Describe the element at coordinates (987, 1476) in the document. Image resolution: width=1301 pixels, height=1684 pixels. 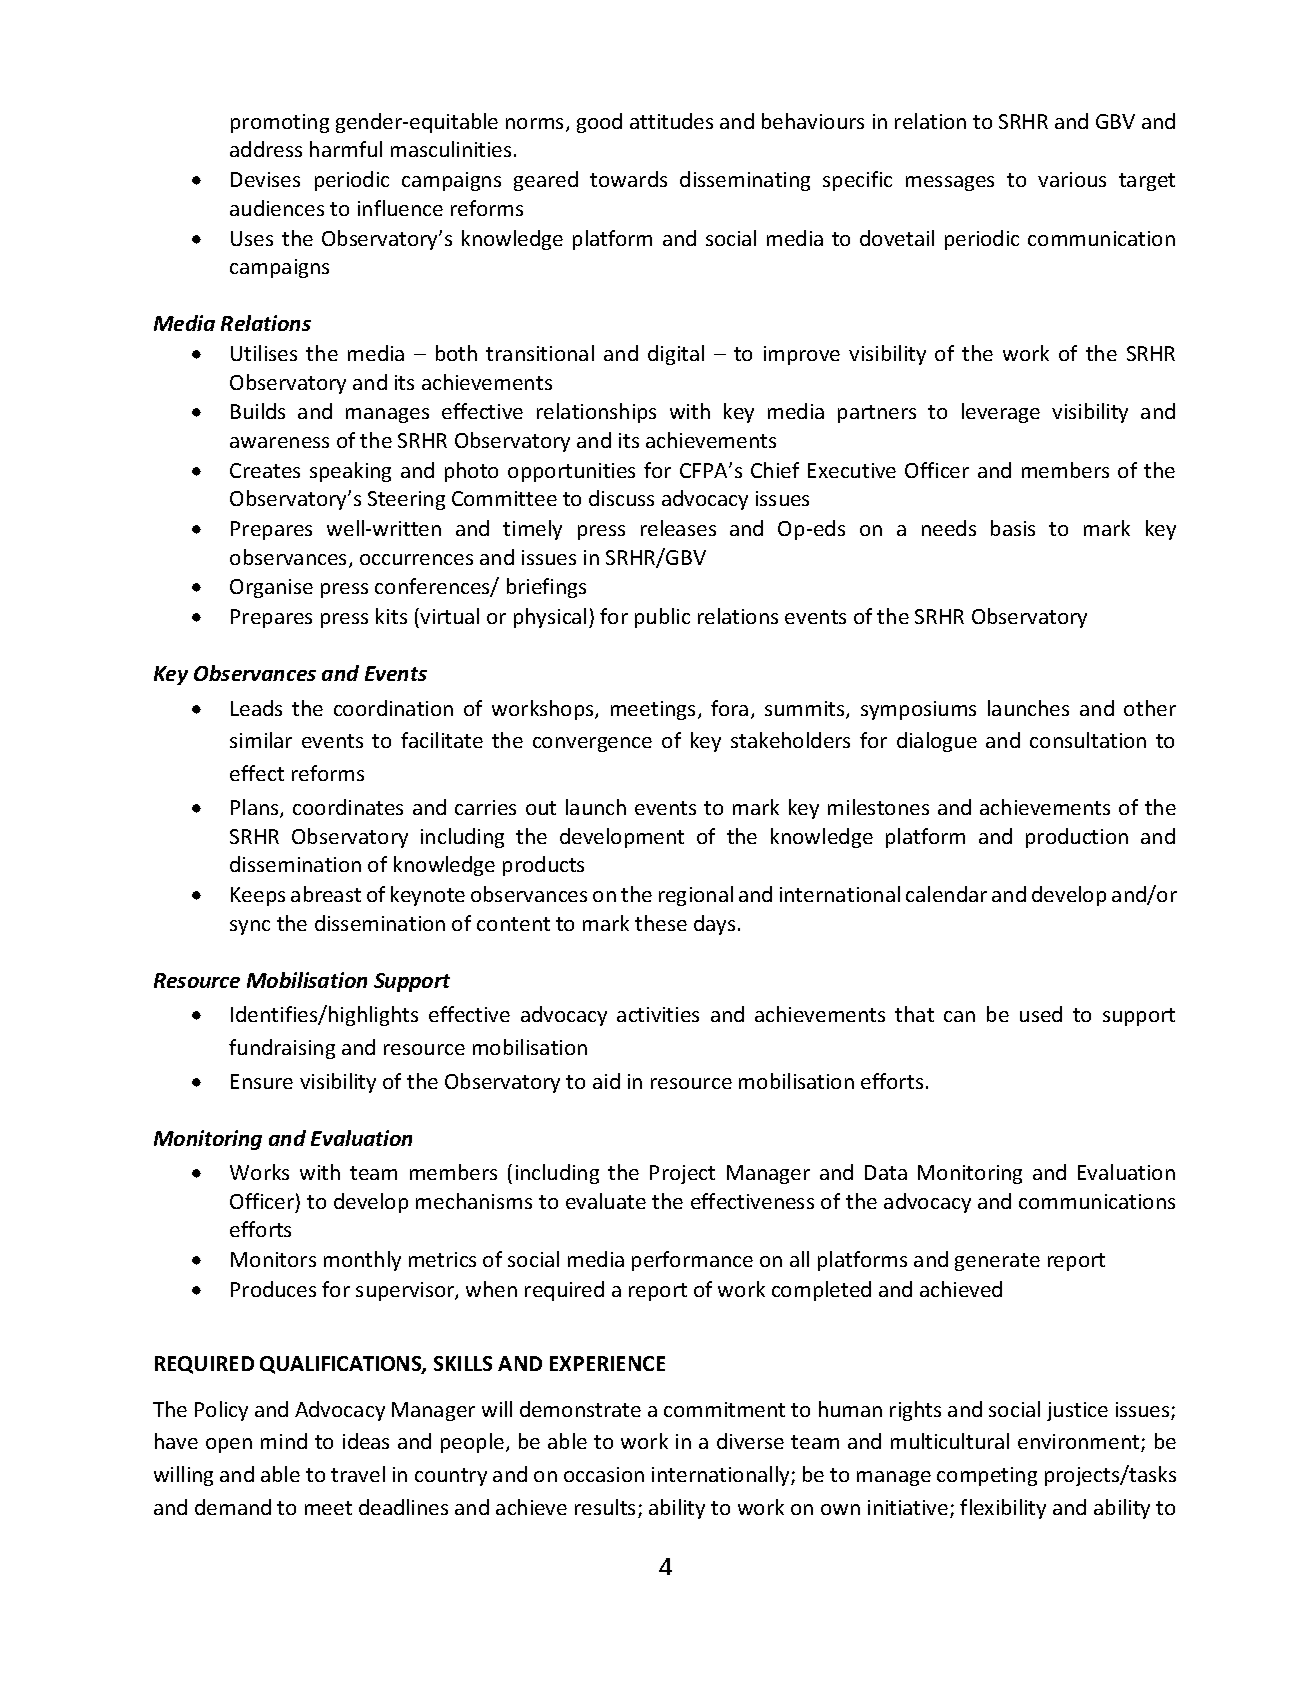
I see `competing` at that location.
